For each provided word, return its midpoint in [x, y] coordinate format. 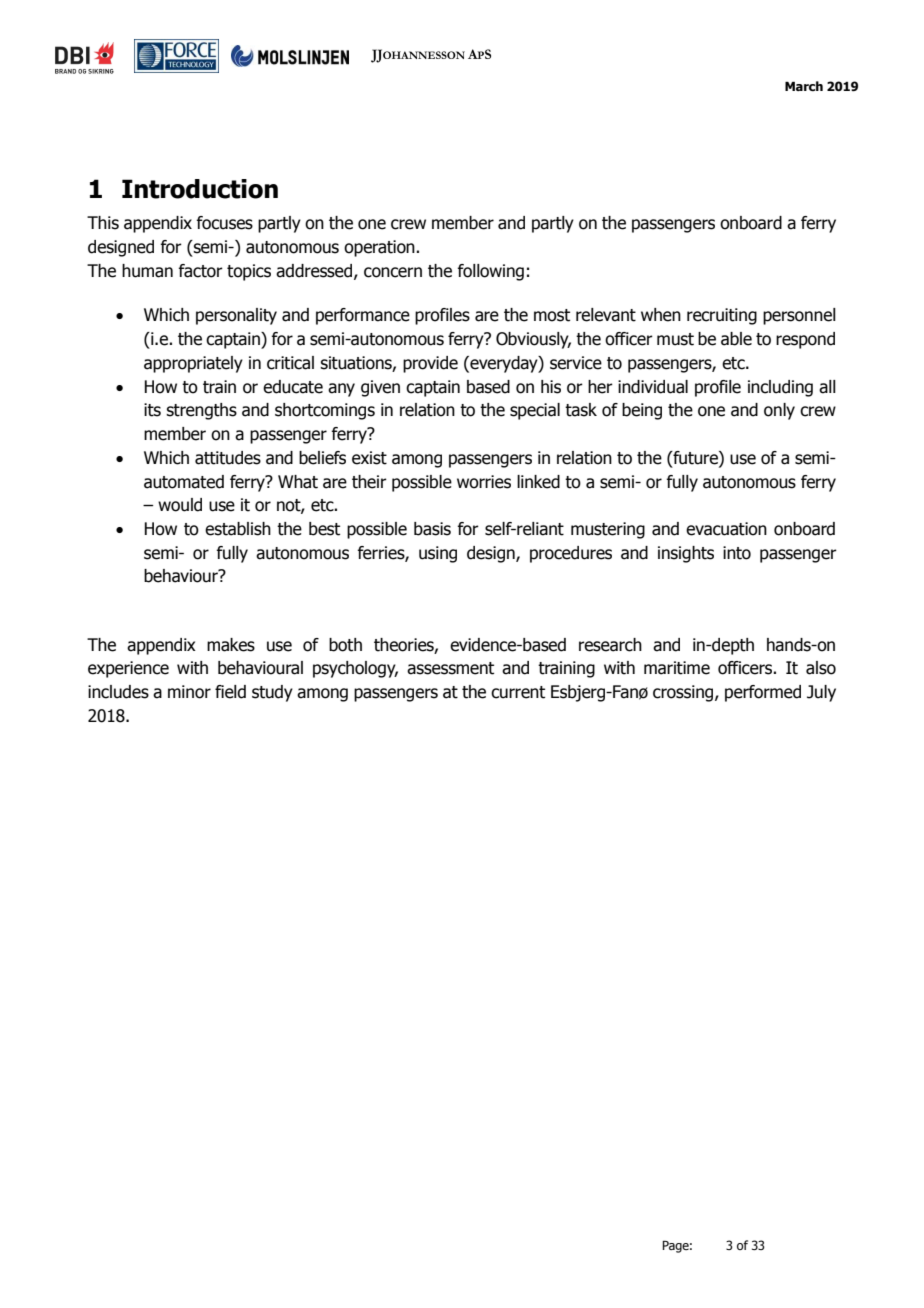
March [804, 86]
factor [200, 271]
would [180, 505]
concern [393, 272]
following [490, 272]
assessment [450, 668]
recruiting [722, 316]
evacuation [726, 529]
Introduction [200, 189]
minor [189, 692]
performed [763, 693]
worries [484, 482]
